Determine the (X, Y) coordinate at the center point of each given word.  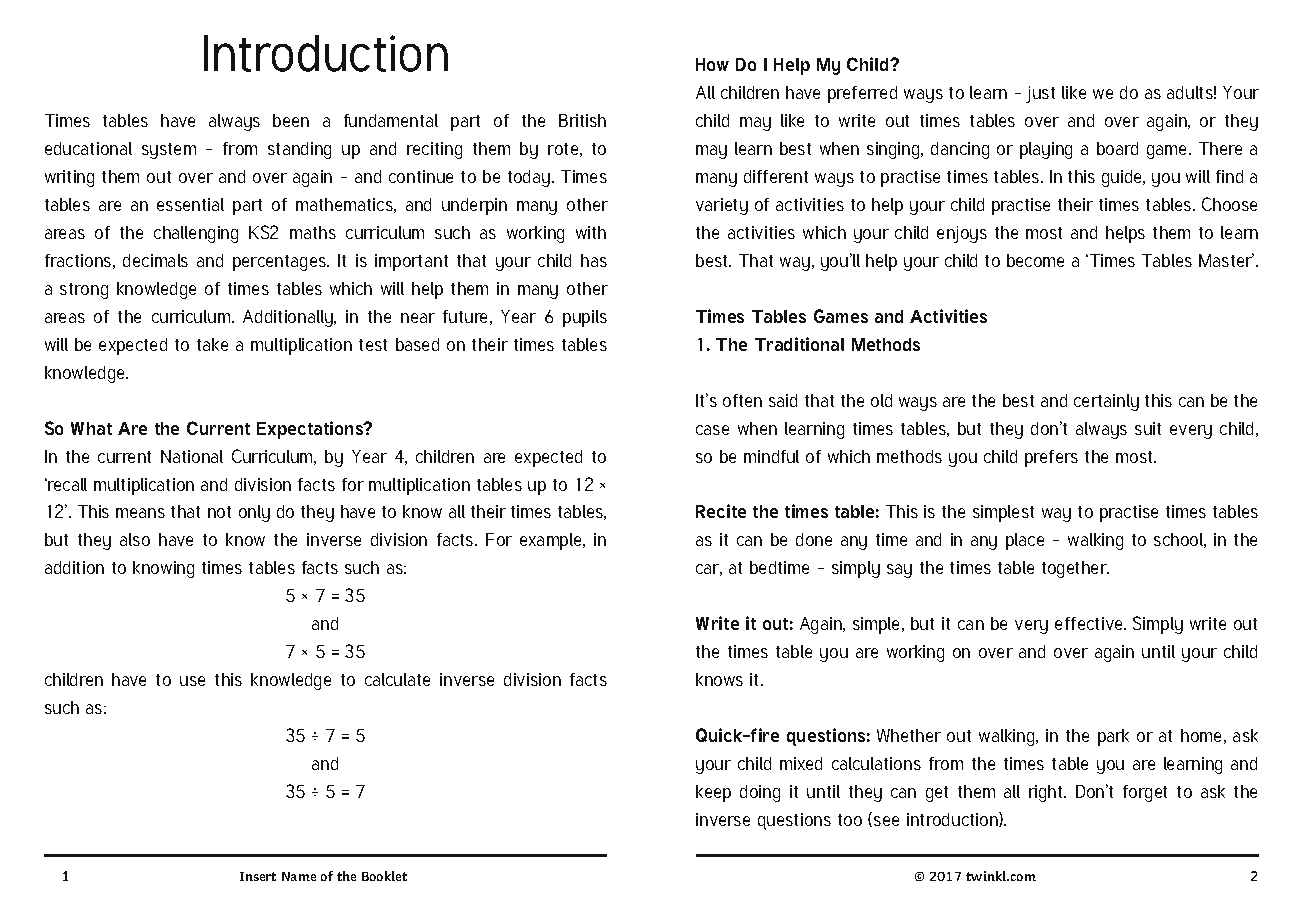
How (712, 64)
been (291, 120)
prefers (1051, 458)
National (192, 456)
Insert (258, 876)
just (1040, 94)
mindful (771, 456)
